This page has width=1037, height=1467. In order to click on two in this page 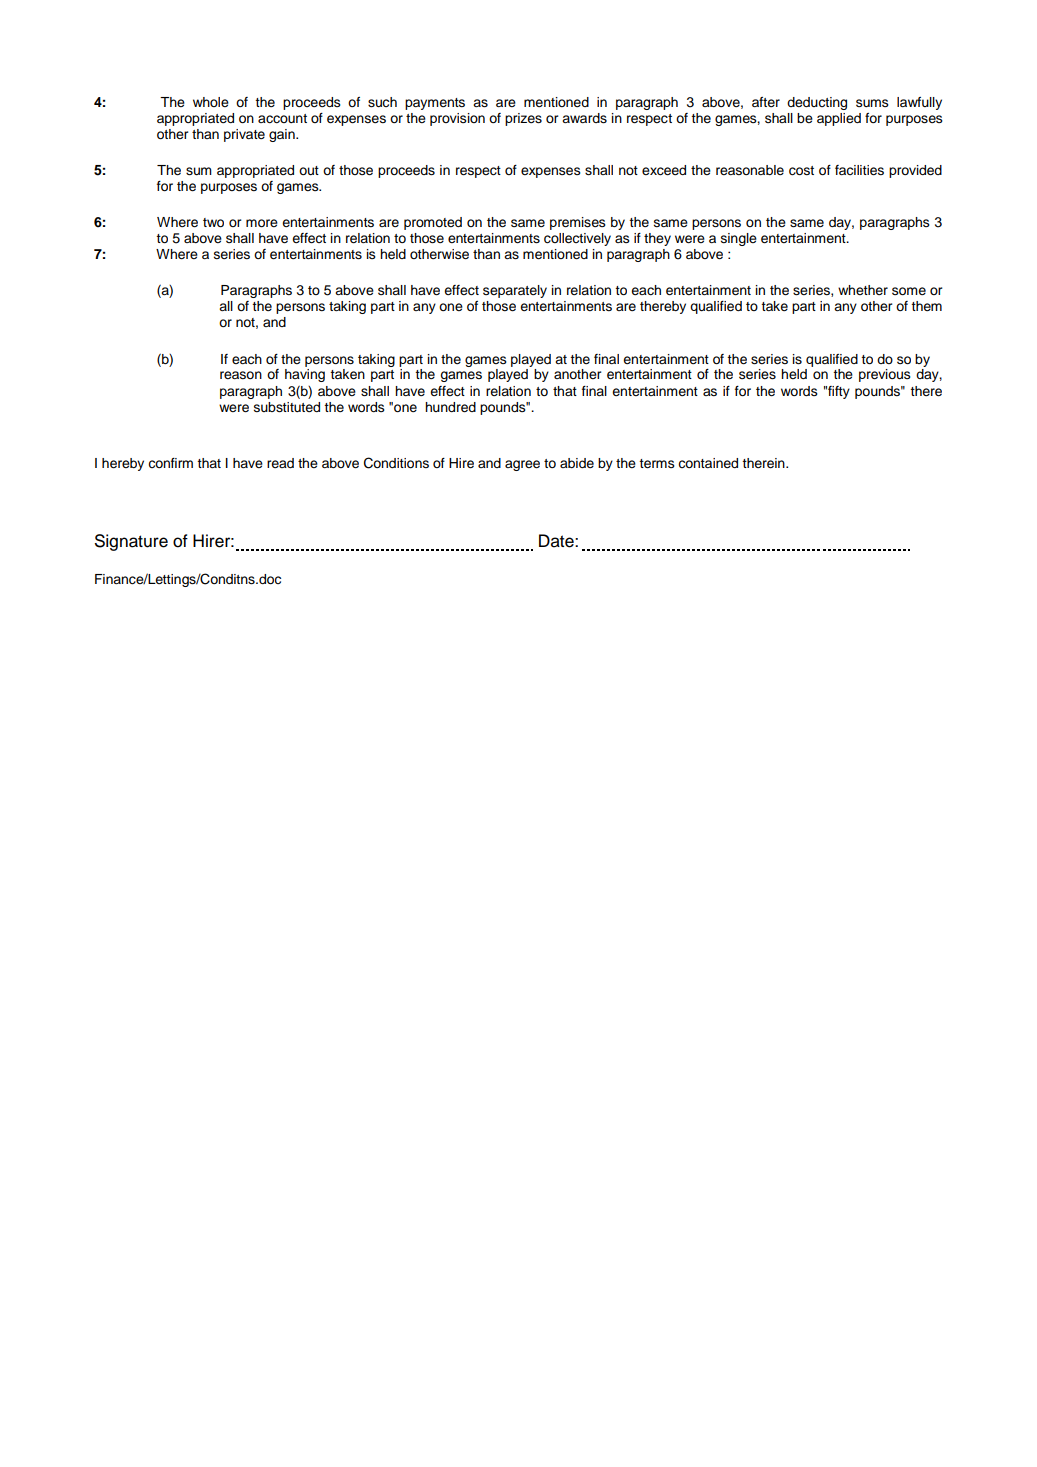, I will do `click(213, 222)`.
